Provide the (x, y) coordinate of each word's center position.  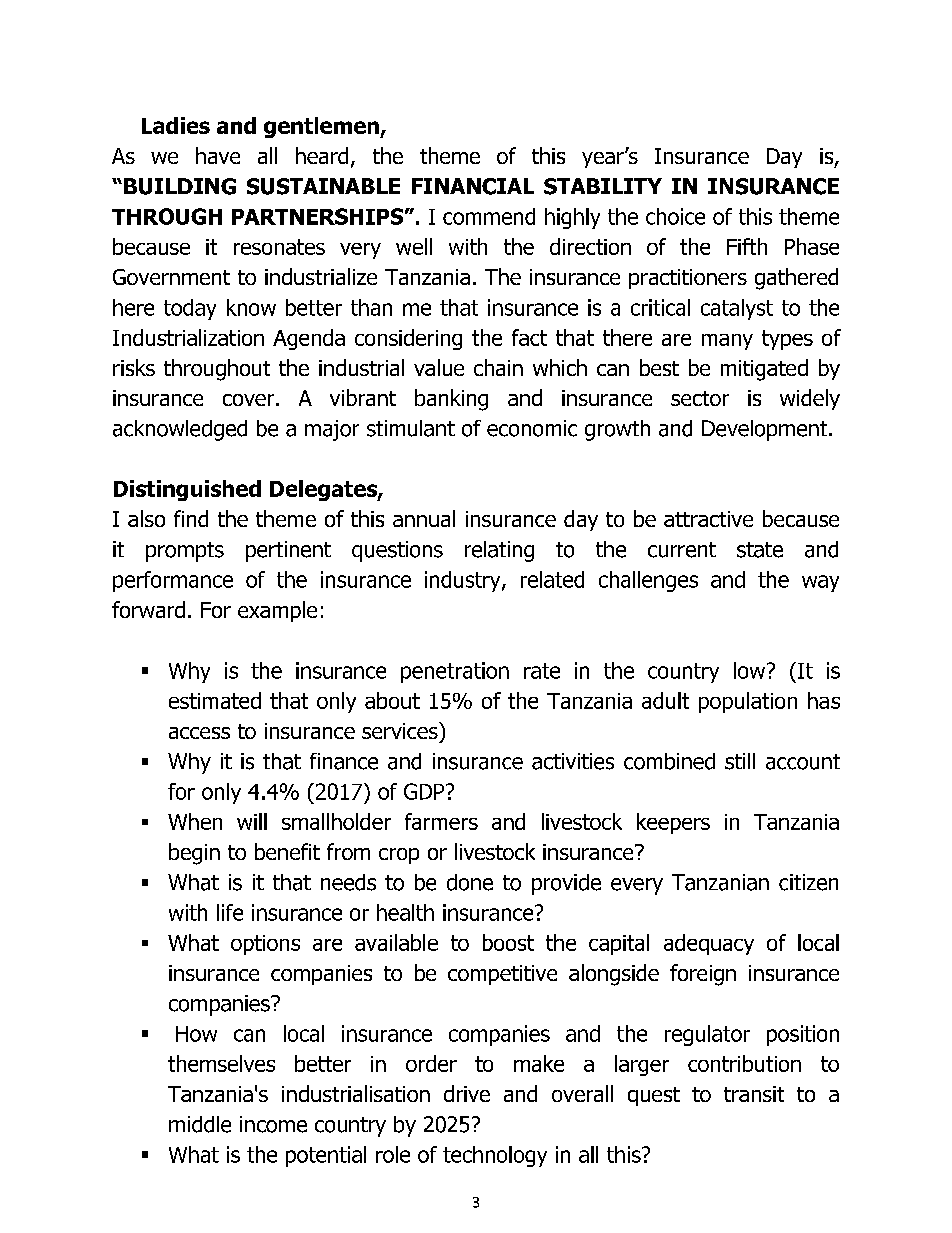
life (230, 912)
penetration (455, 672)
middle (200, 1124)
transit (754, 1094)
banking (451, 400)
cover (248, 400)
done (470, 882)
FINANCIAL (473, 186)
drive (467, 1093)
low (751, 670)
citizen (808, 882)
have (218, 155)
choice (675, 216)
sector (700, 398)
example (277, 611)
